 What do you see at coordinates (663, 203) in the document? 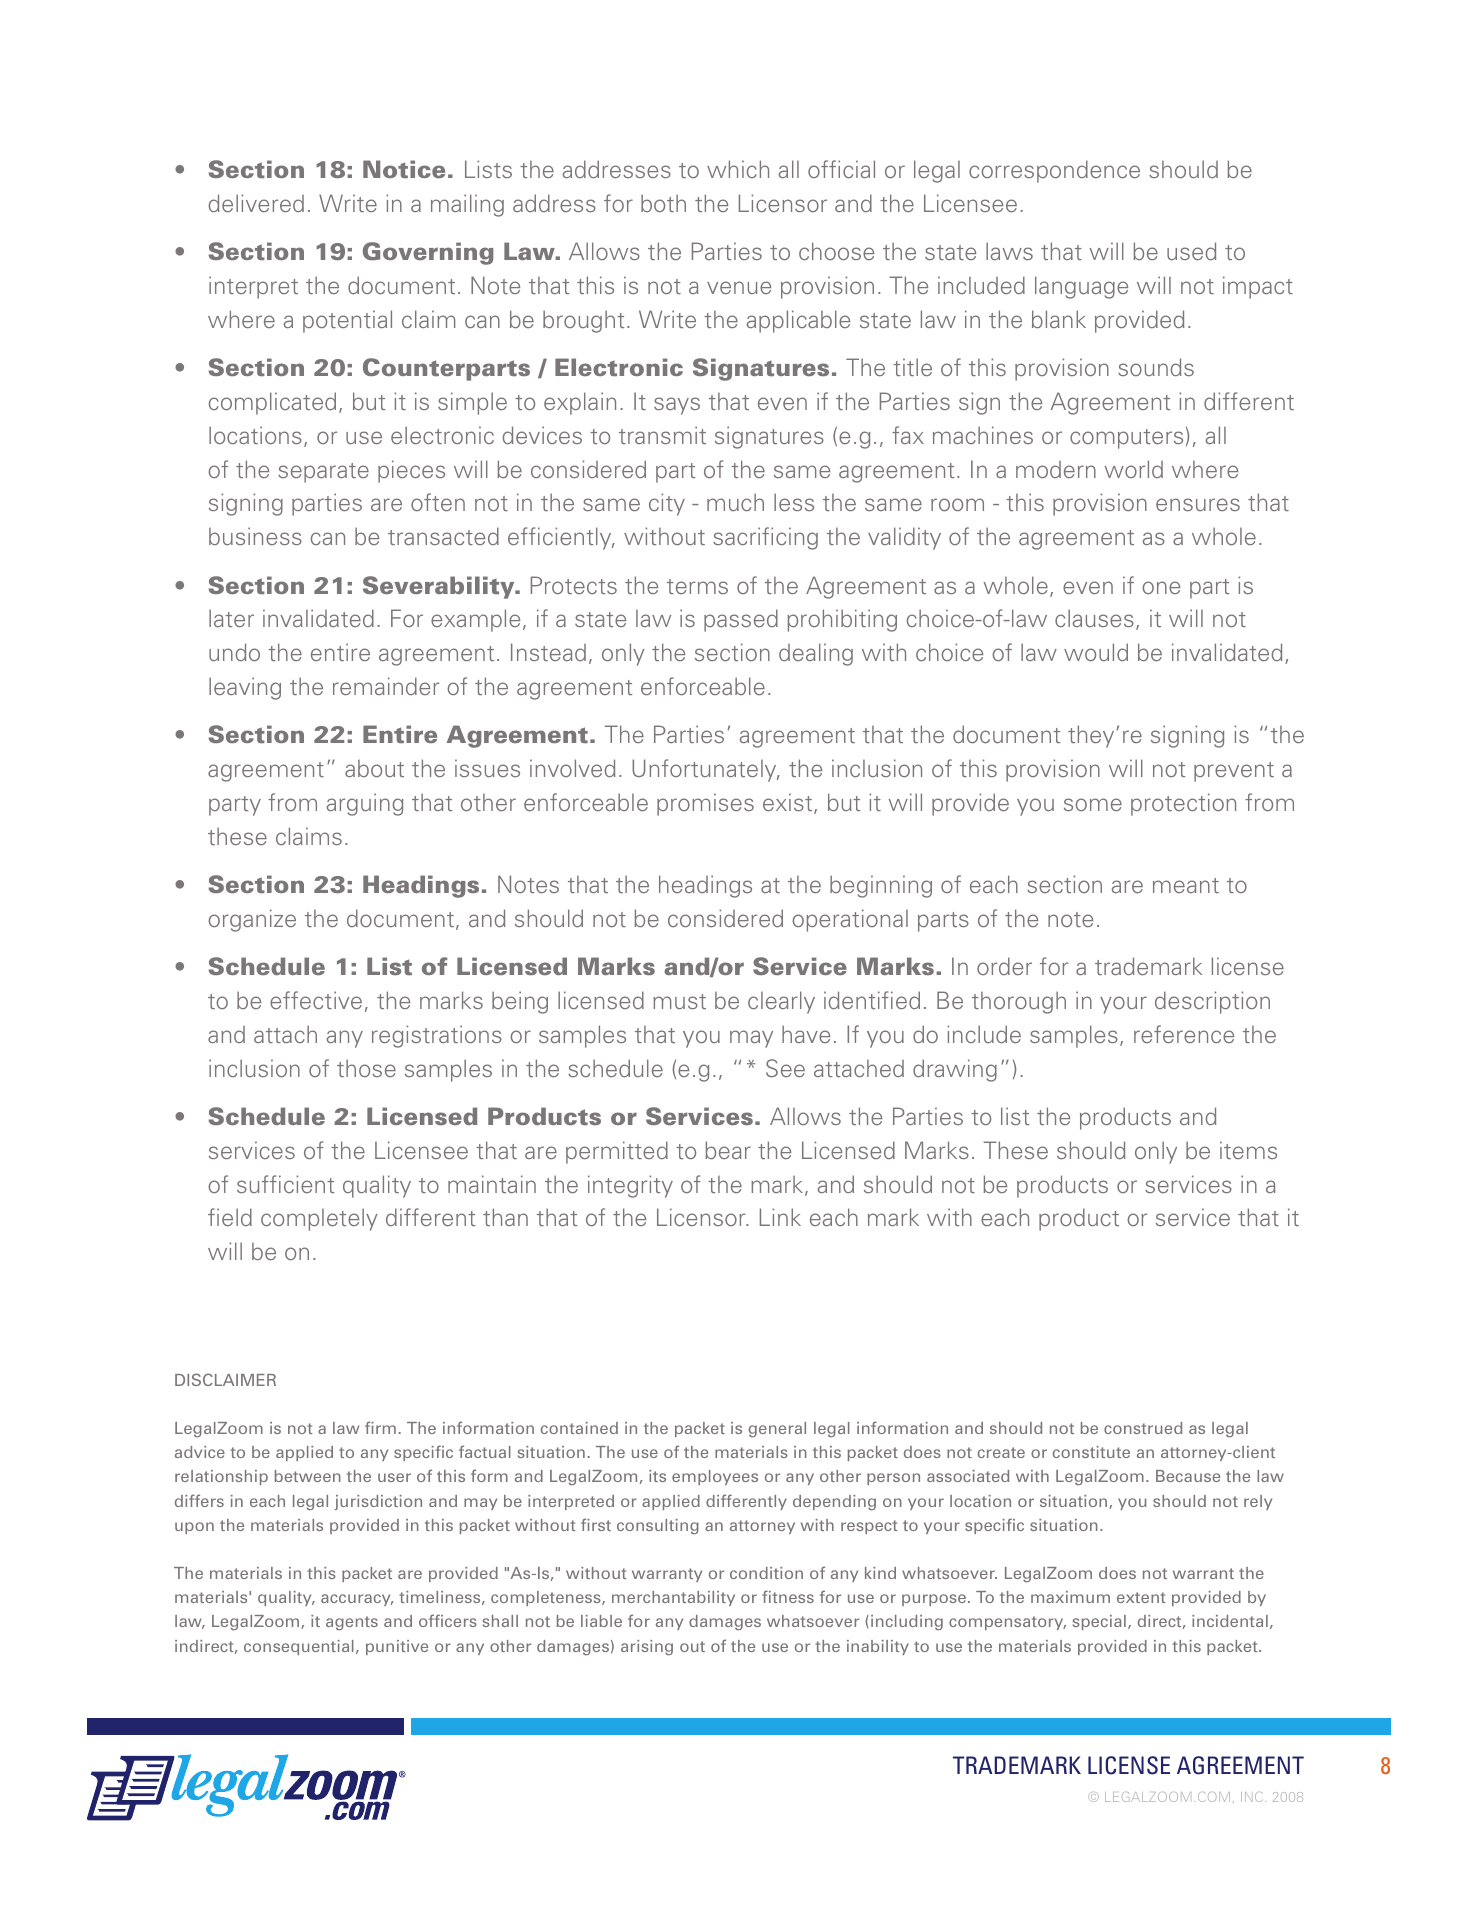
I see `both` at bounding box center [663, 203].
